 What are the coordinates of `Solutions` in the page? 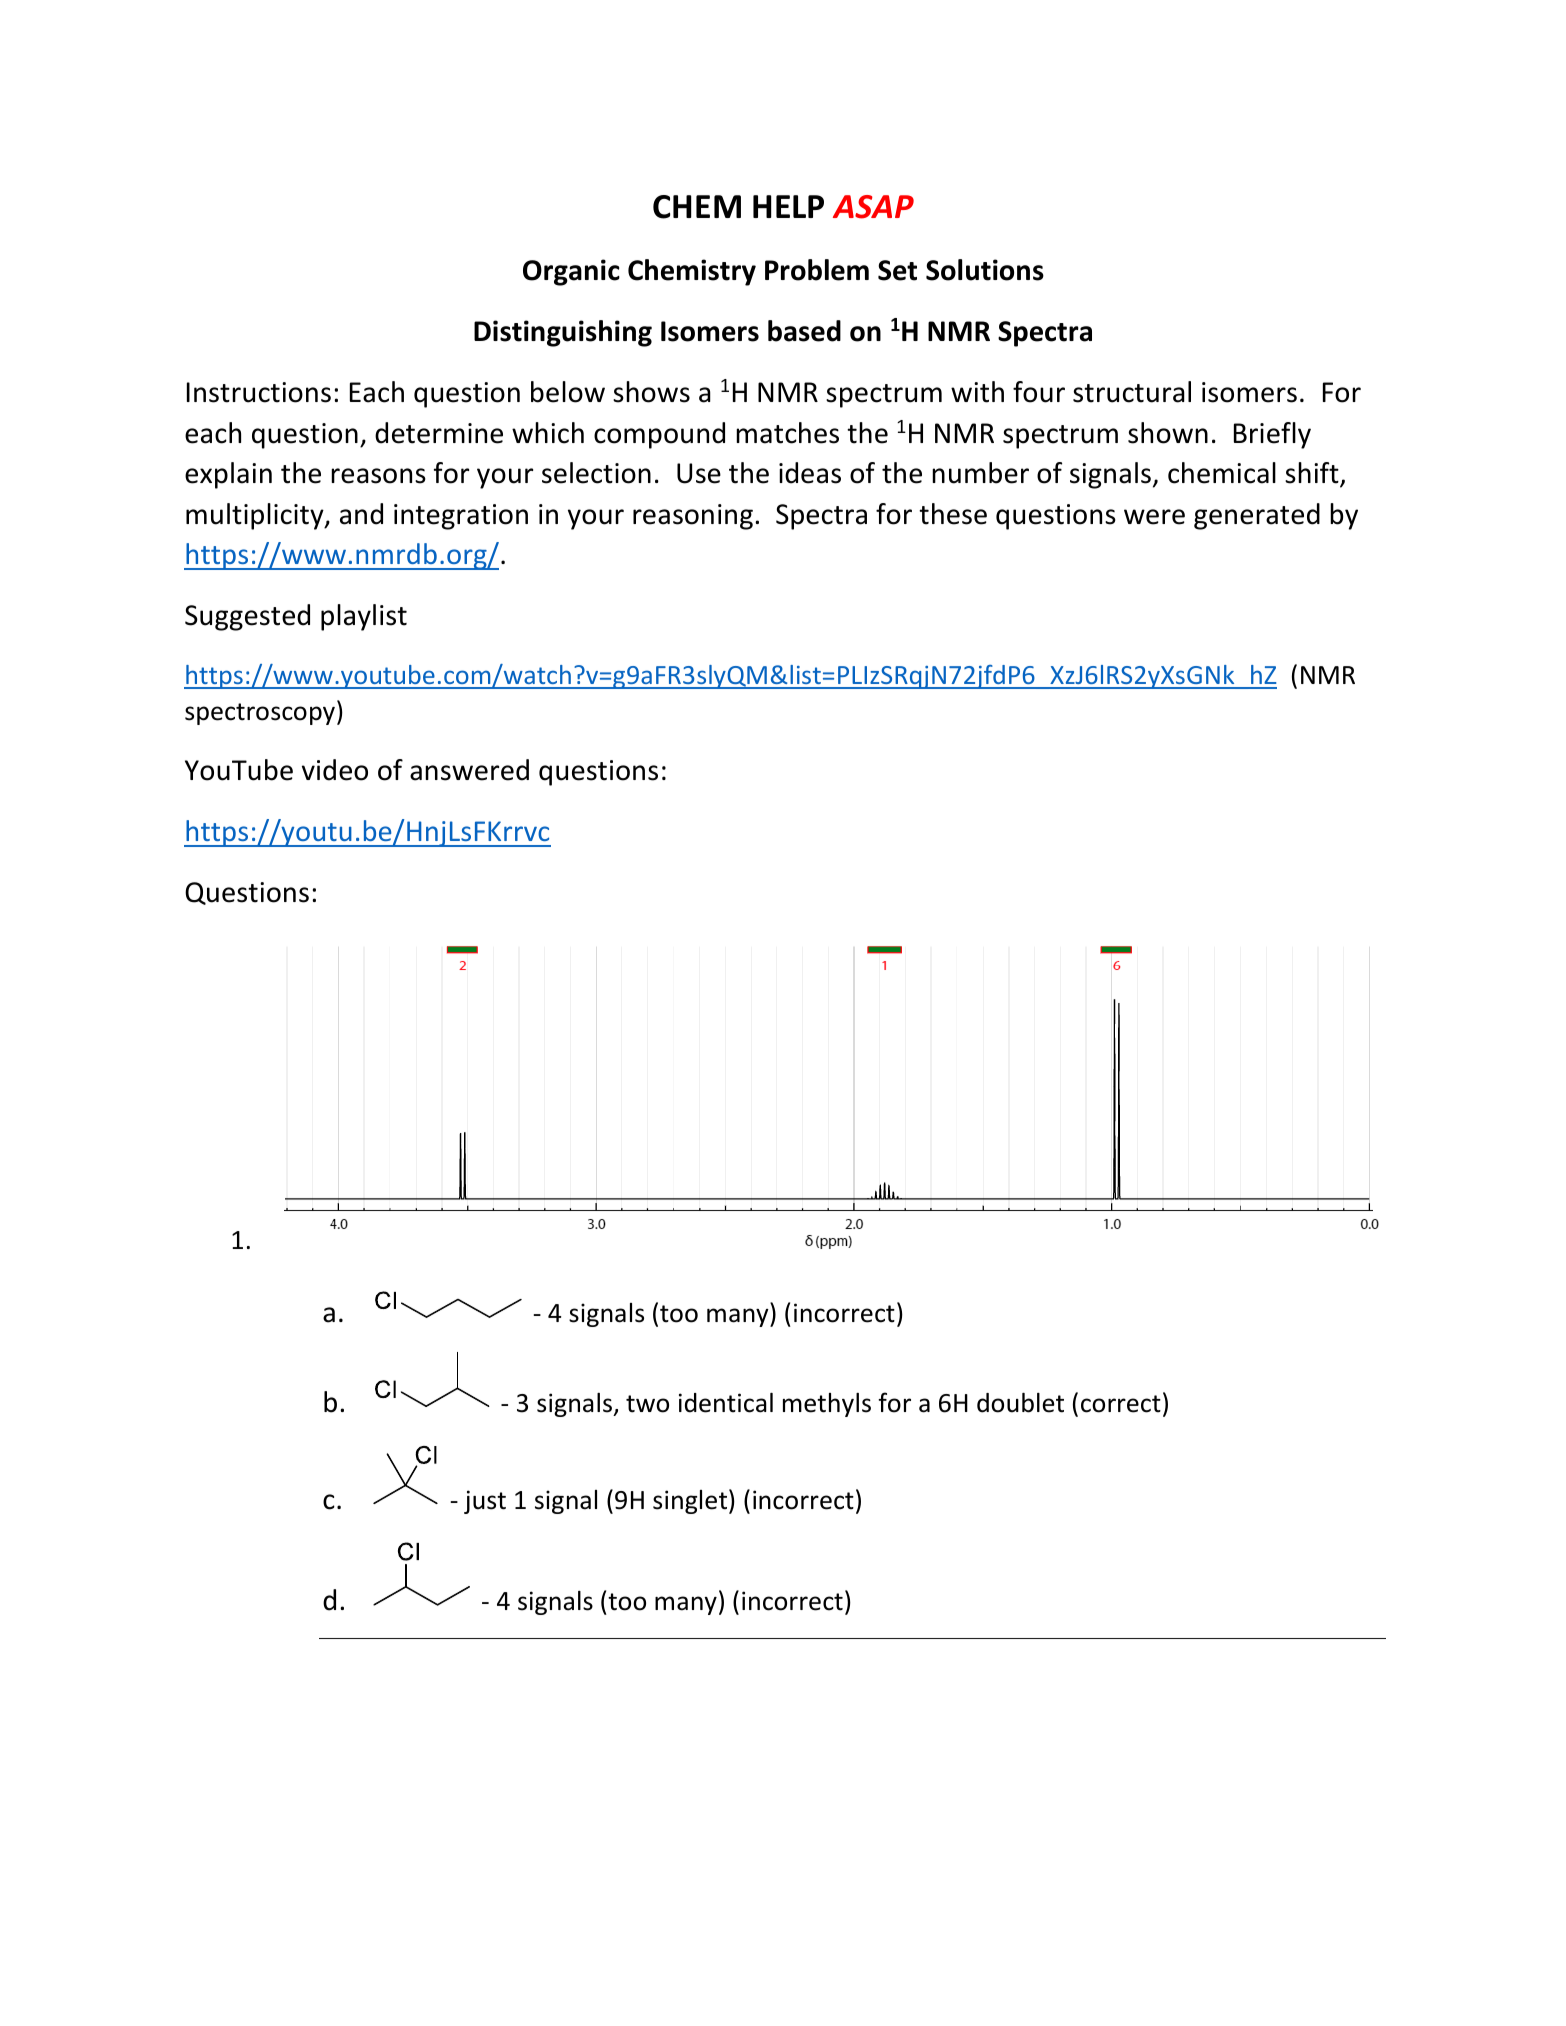 It's located at (985, 270).
